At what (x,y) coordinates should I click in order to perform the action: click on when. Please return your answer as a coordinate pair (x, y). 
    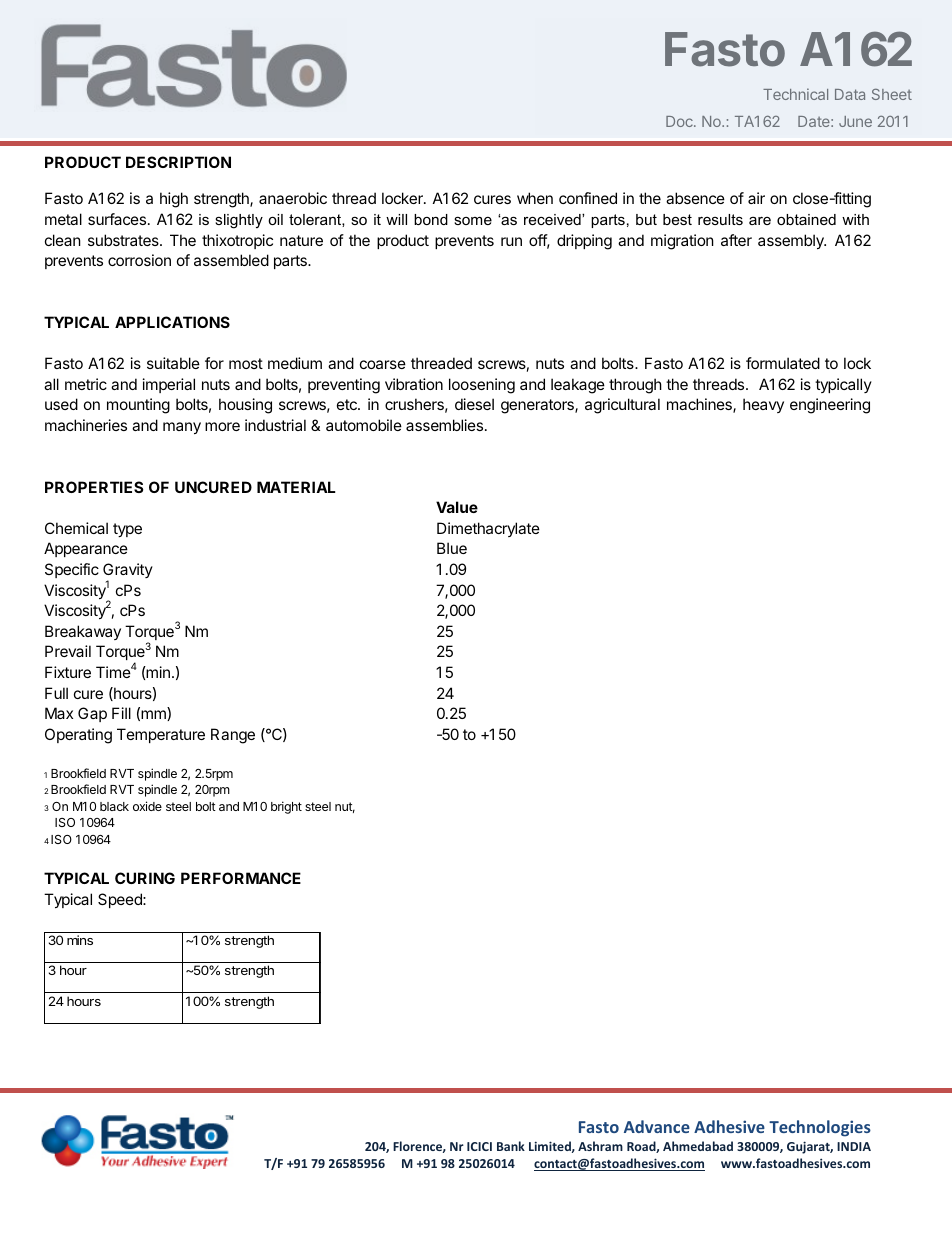
    Looking at the image, I should click on (535, 198).
